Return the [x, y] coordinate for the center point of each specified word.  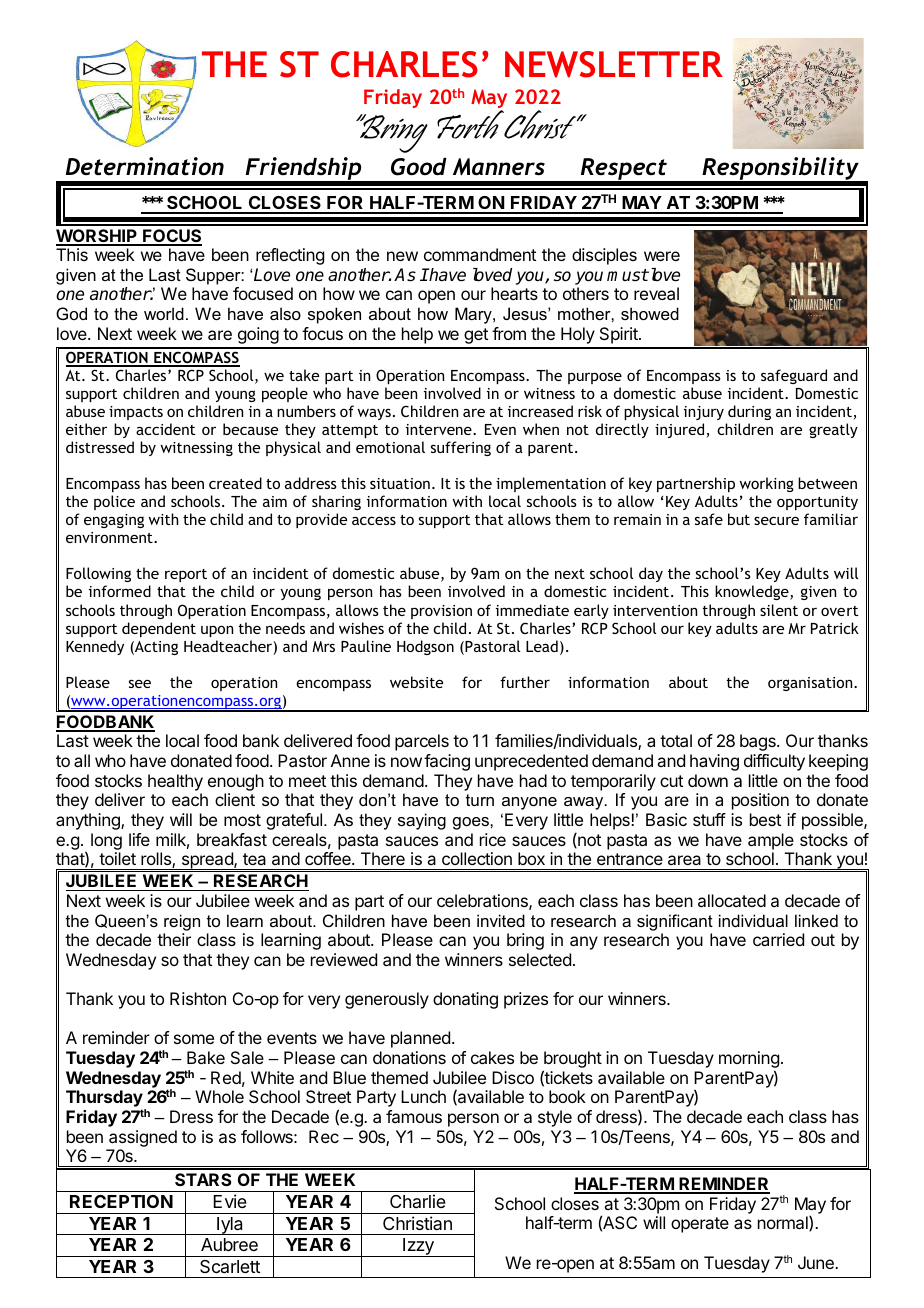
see [140, 683]
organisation [811, 684]
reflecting [290, 256]
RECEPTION [121, 1201]
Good [419, 167]
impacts [136, 413]
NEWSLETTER [614, 64]
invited [501, 920]
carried [778, 939]
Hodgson [425, 647]
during [749, 412]
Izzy [418, 1247]
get [476, 336]
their [174, 939]
